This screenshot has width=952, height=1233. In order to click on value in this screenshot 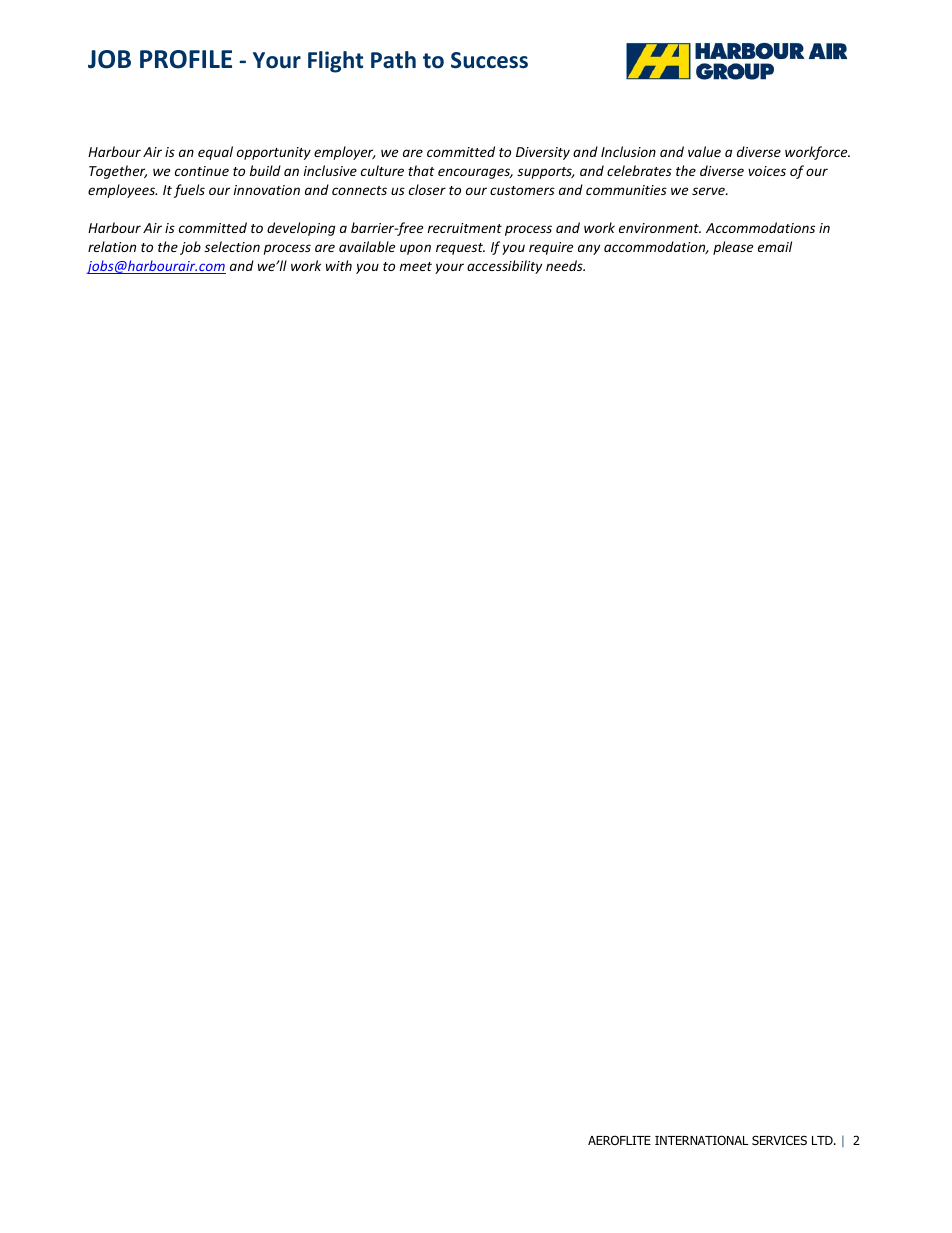, I will do `click(704, 151)`.
